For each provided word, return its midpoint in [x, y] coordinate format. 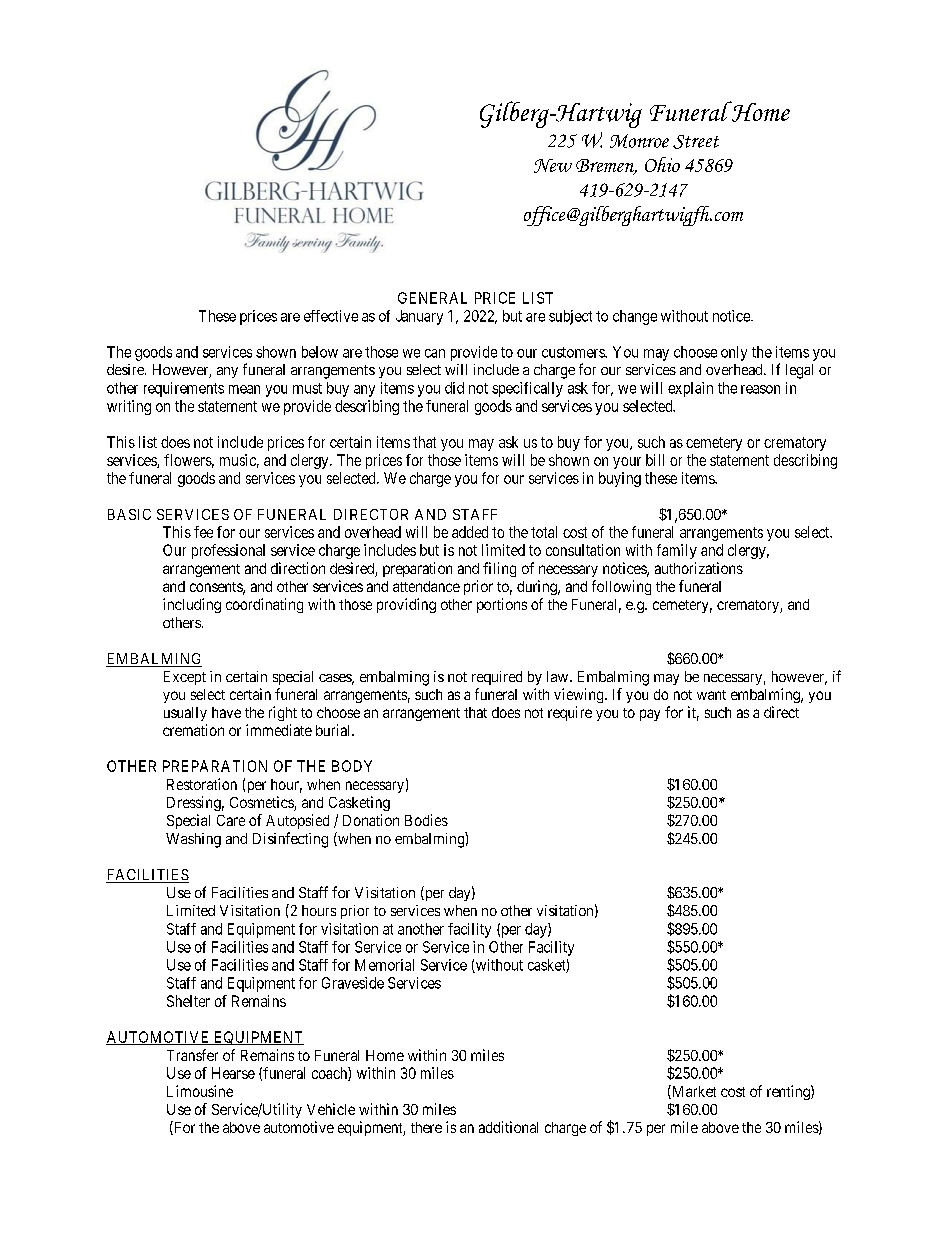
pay [650, 715]
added [470, 532]
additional [508, 1127]
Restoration [202, 784]
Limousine [200, 1091]
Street [696, 142]
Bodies [426, 820]
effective [331, 316]
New [553, 166]
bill [655, 460]
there [426, 1127]
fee [203, 532]
